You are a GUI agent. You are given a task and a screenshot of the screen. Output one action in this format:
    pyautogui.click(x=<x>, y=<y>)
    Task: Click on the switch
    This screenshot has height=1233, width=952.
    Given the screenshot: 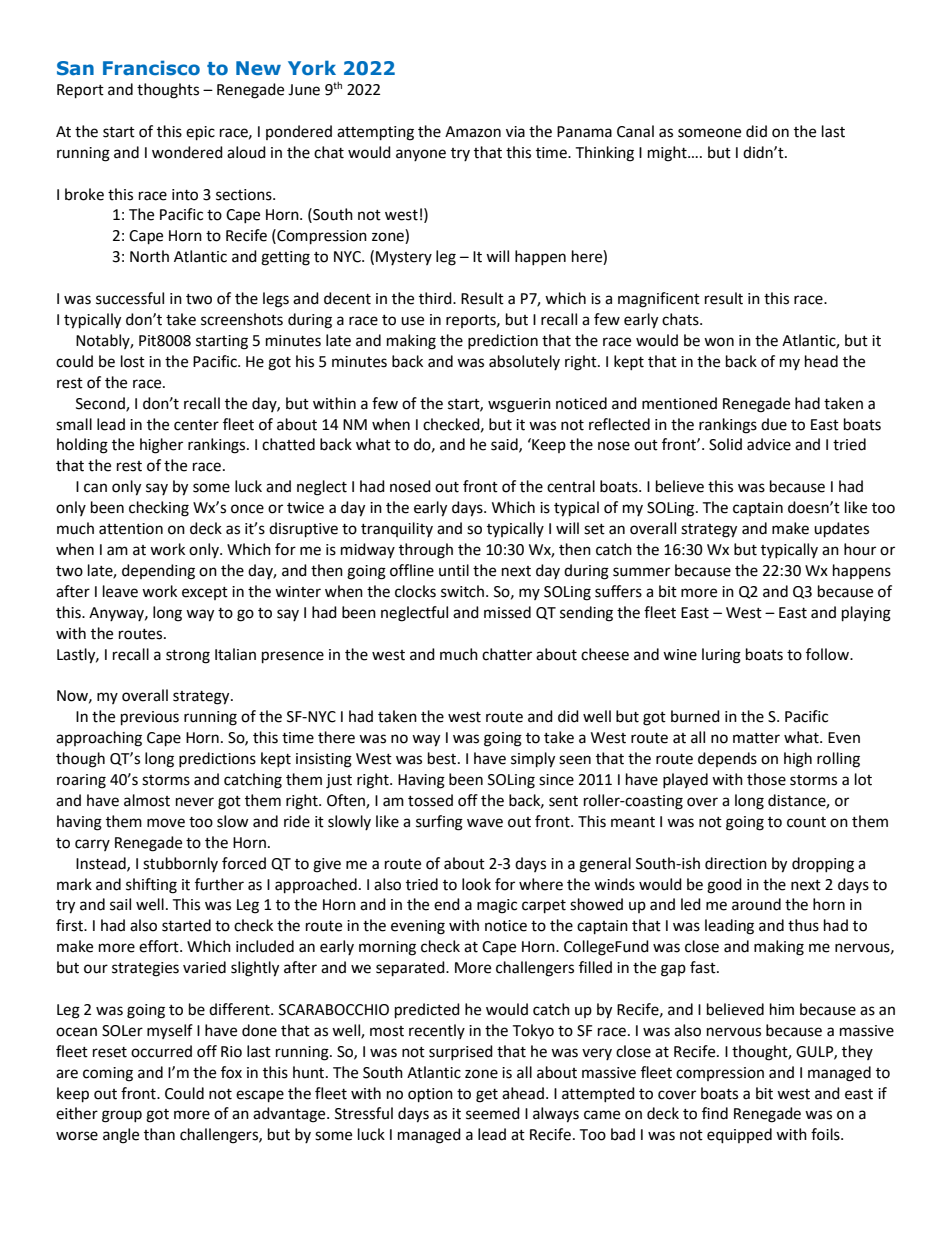 What is the action you would take?
    pyautogui.click(x=462, y=591)
